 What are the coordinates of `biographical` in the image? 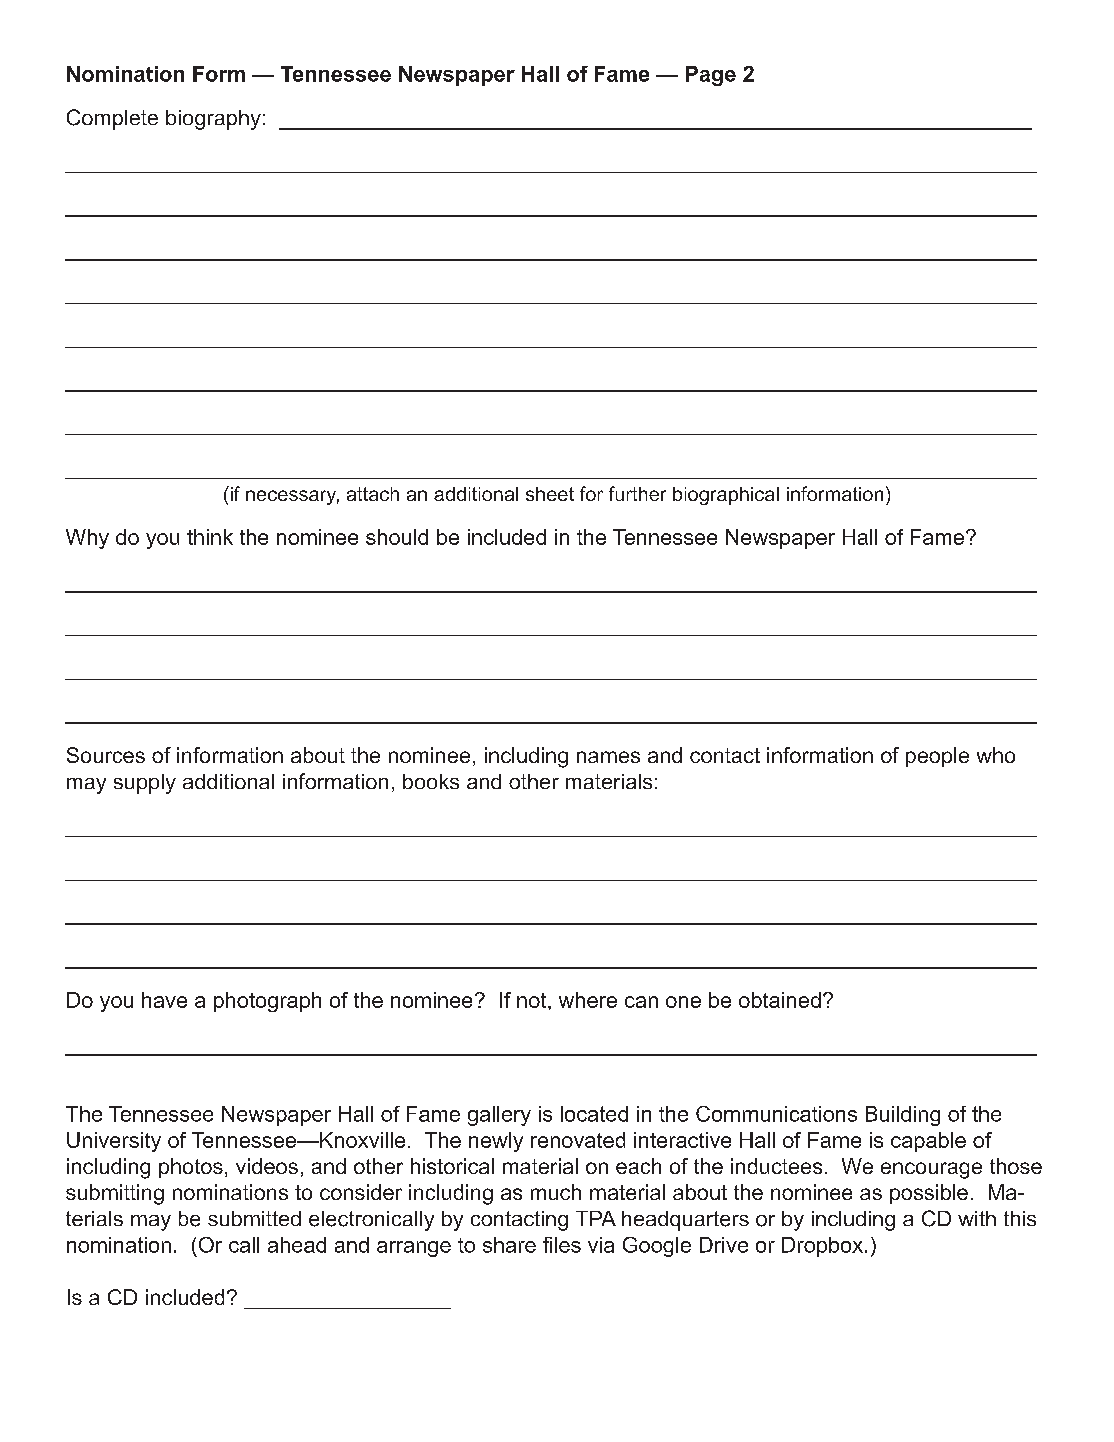 It's located at (726, 496).
